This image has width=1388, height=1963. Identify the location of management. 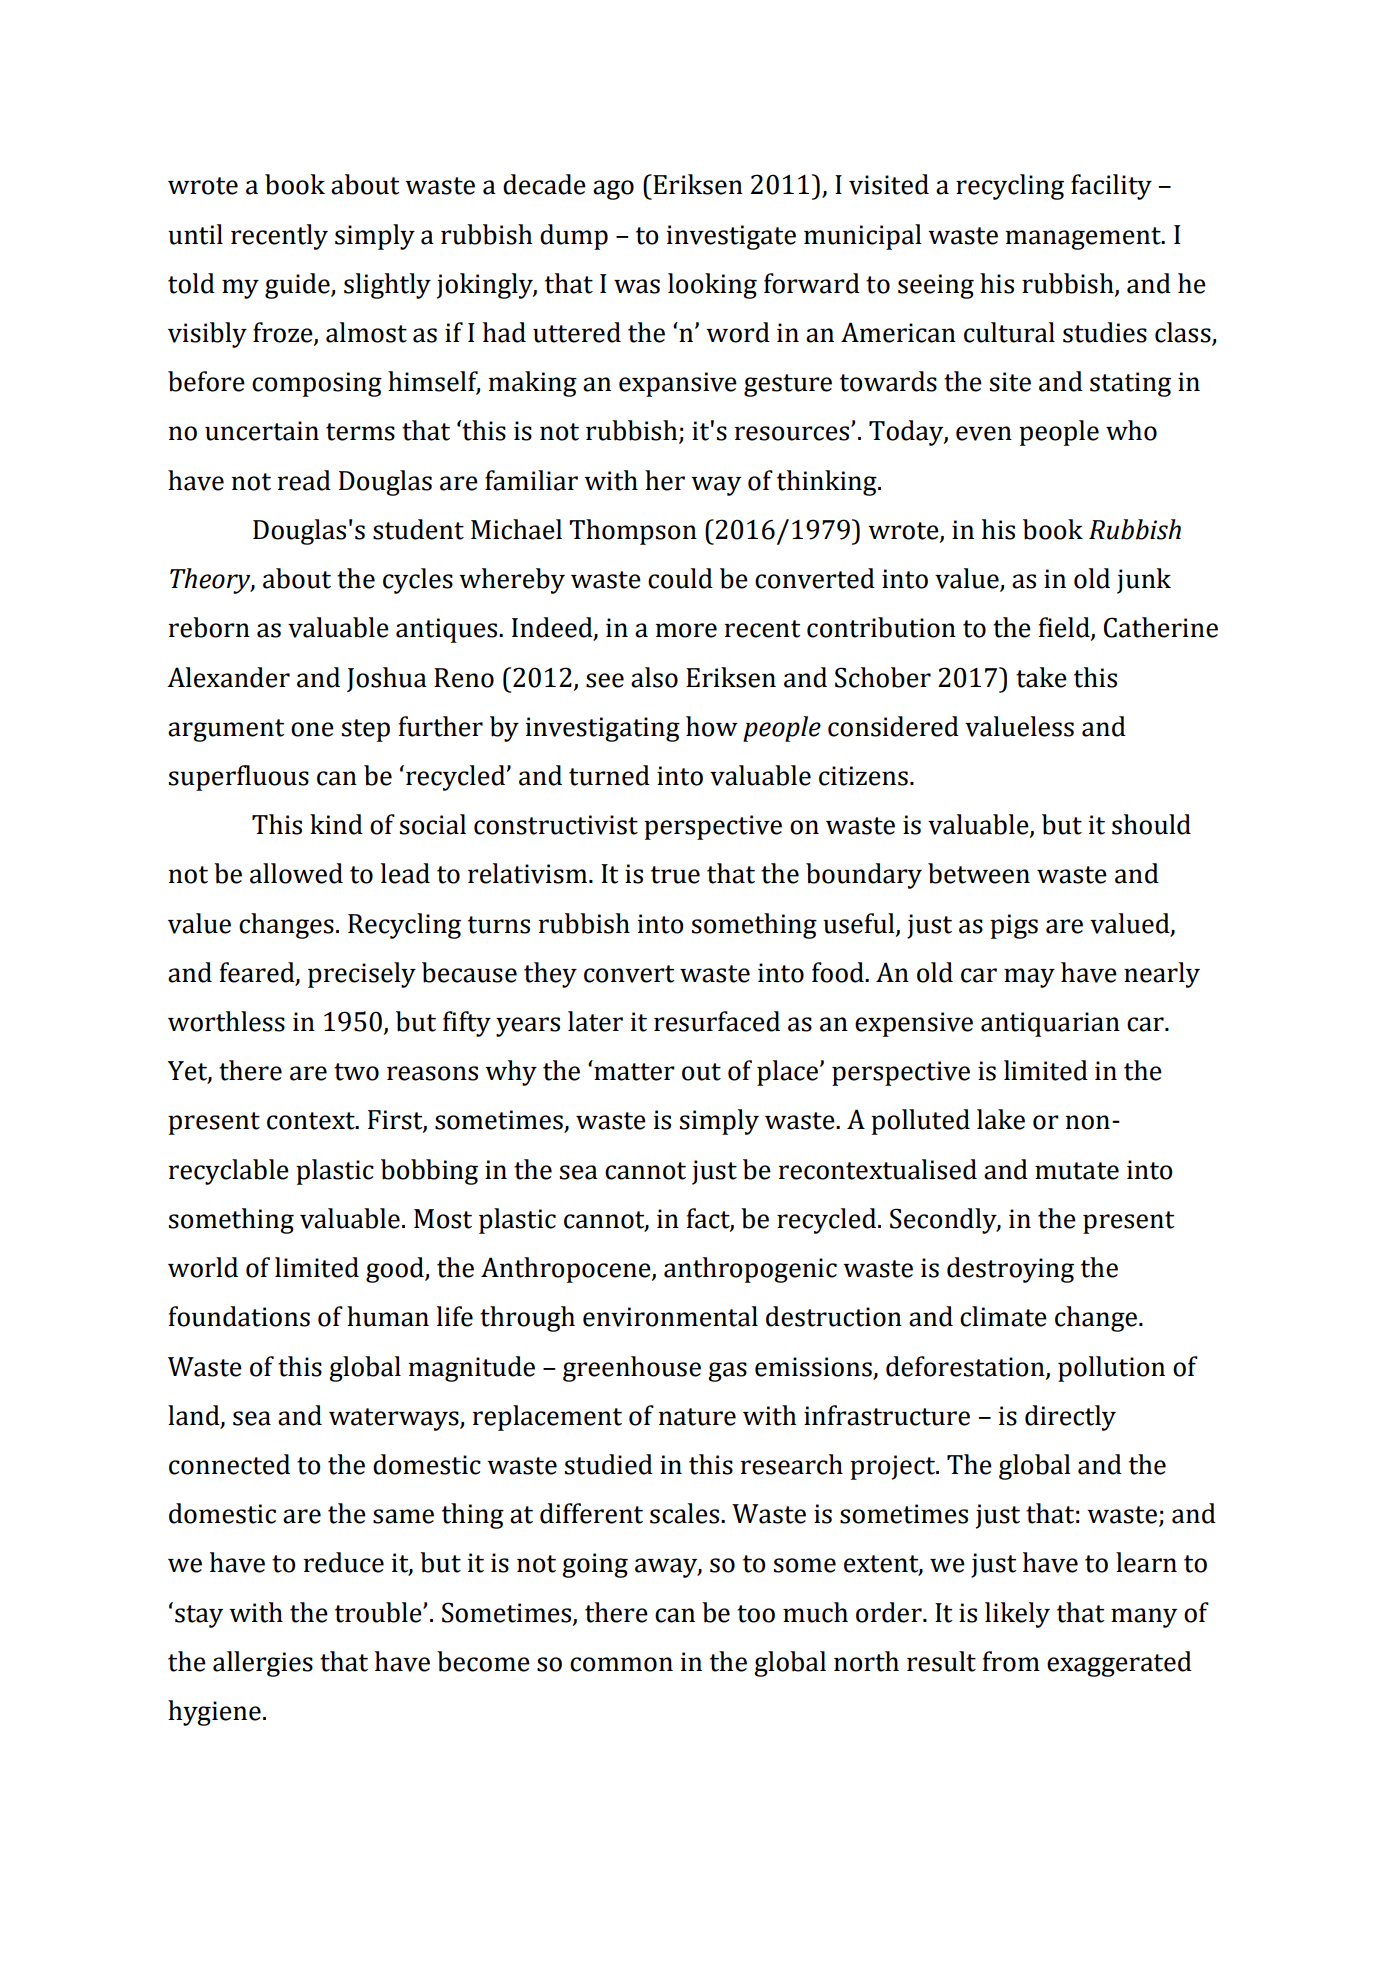
(1084, 238).
